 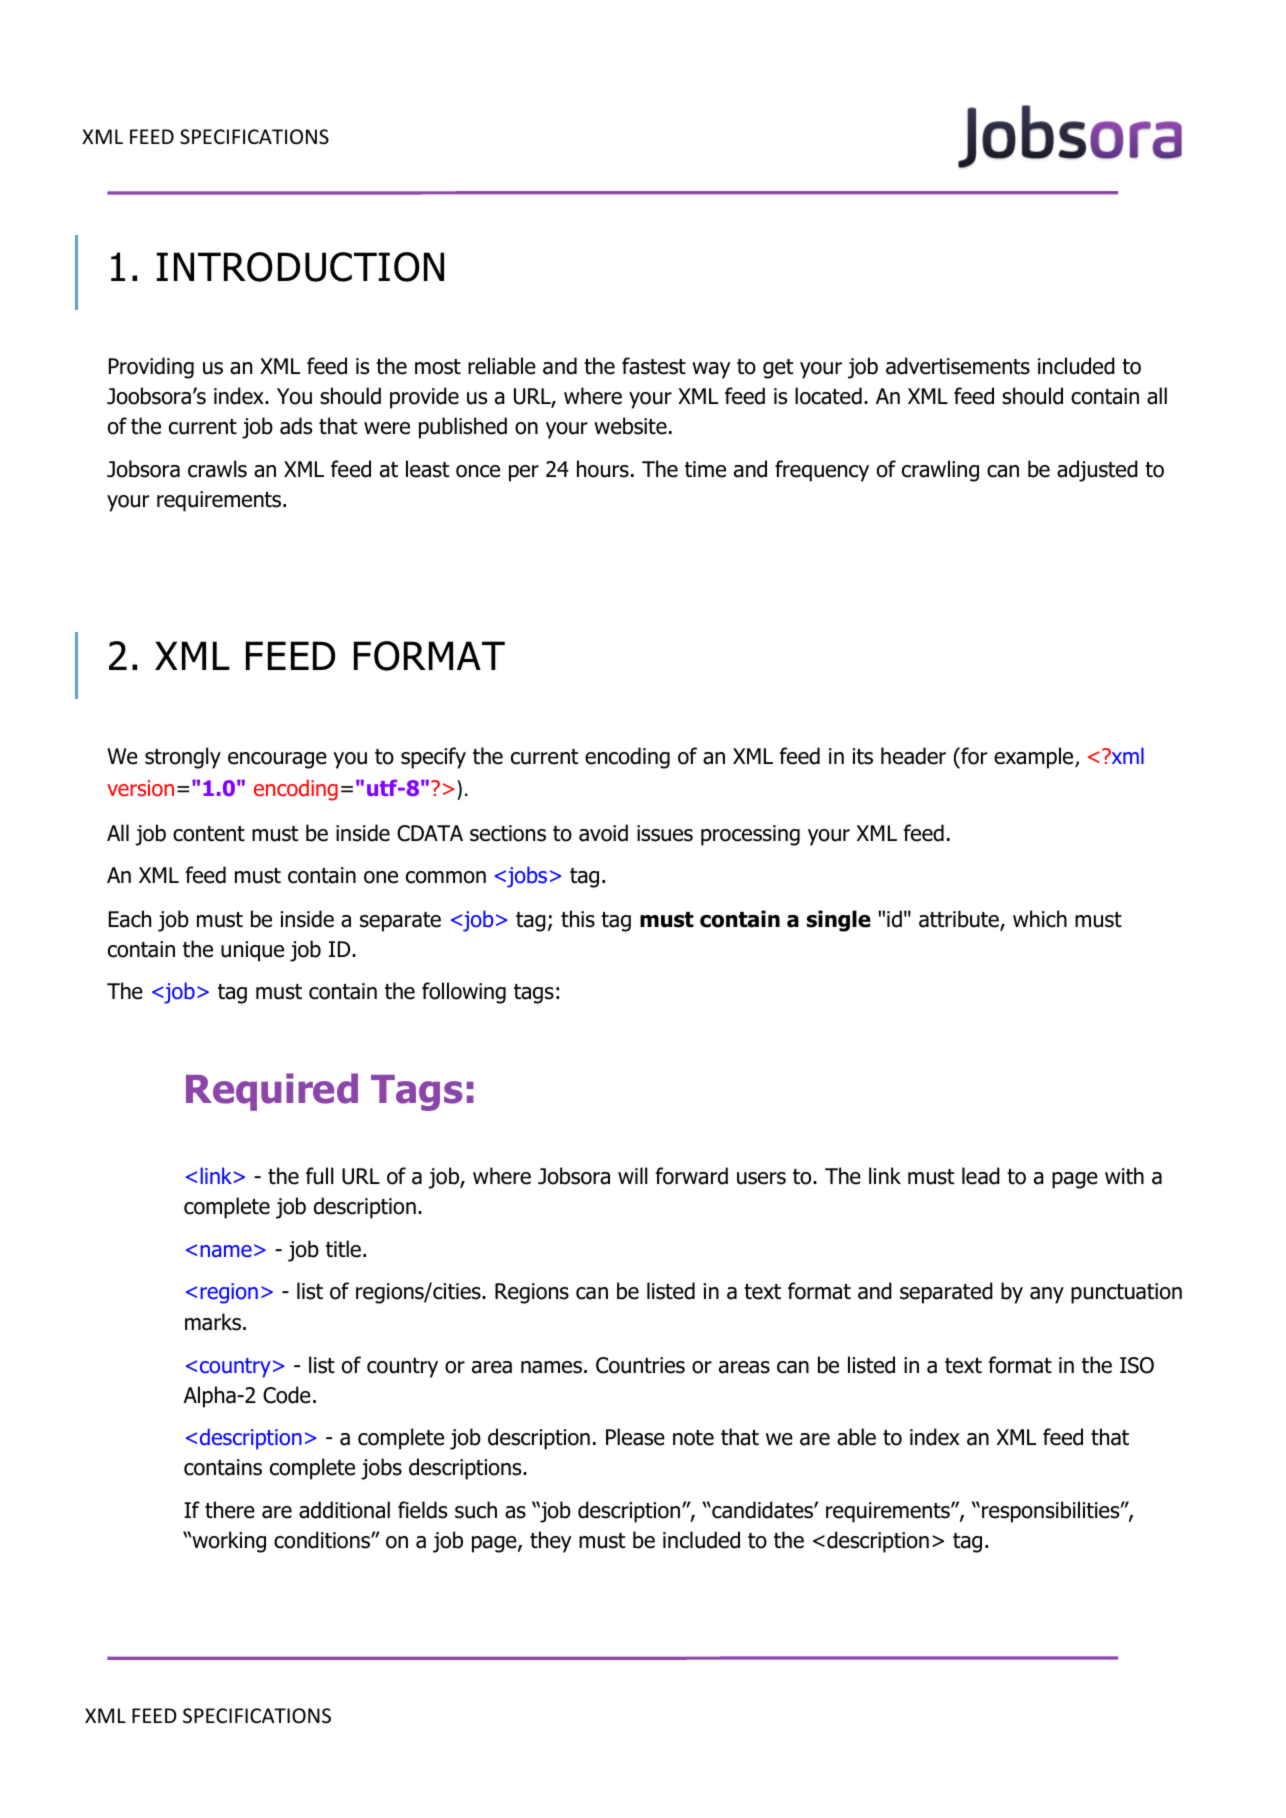 What do you see at coordinates (551, 1542) in the screenshot?
I see `they` at bounding box center [551, 1542].
